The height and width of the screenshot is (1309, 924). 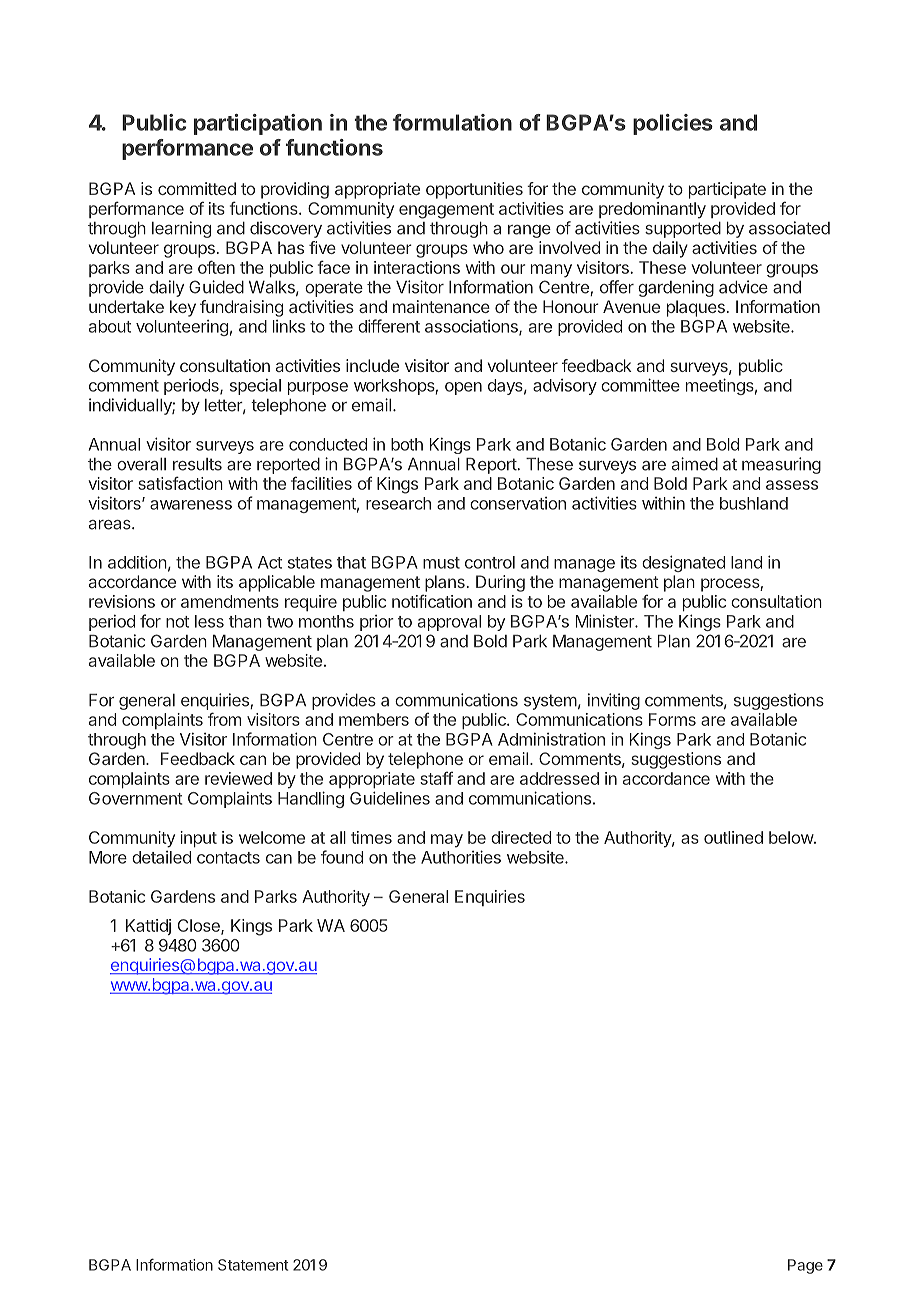 What do you see at coordinates (197, 188) in the screenshot?
I see `committed` at bounding box center [197, 188].
